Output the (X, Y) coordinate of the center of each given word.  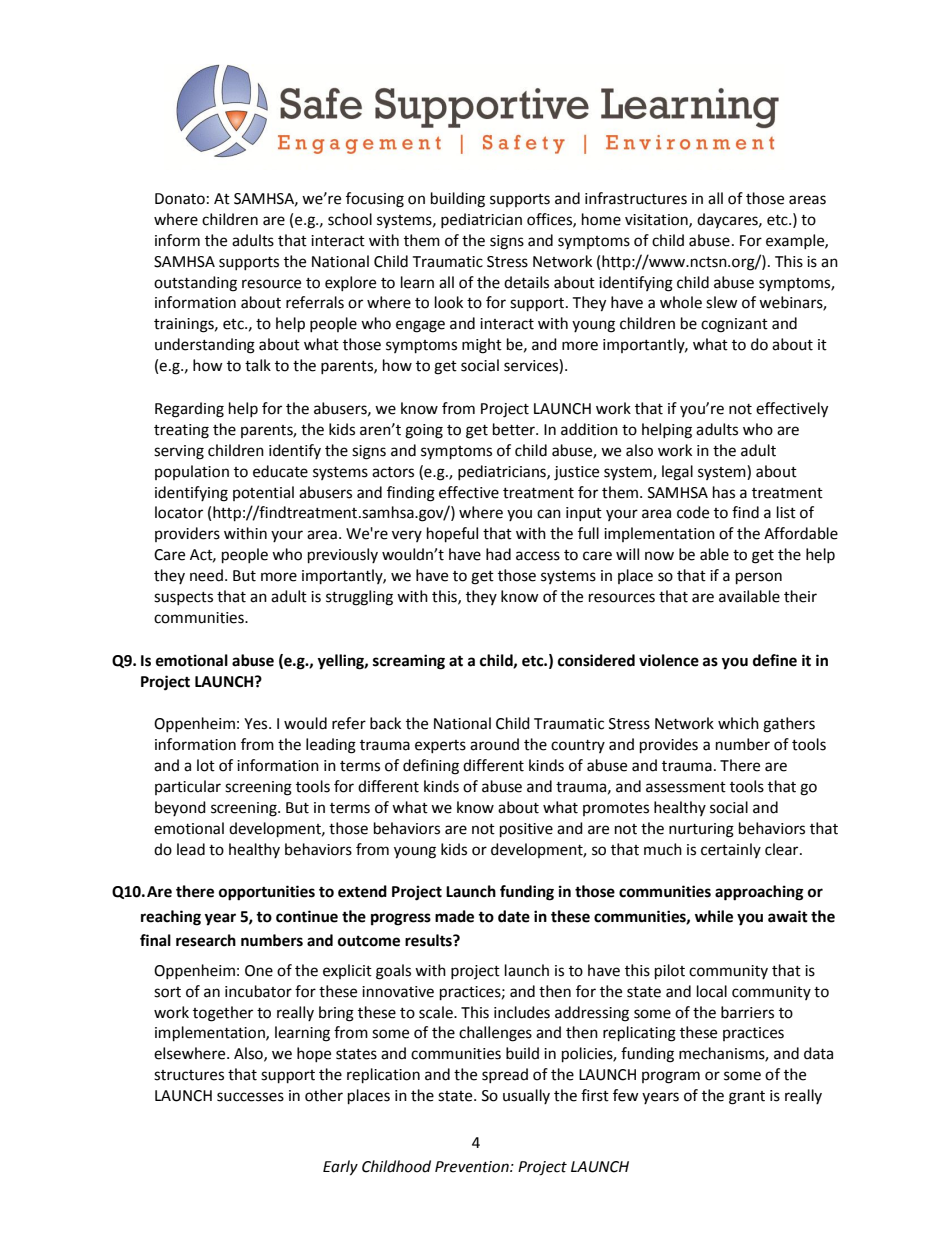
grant (747, 1098)
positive (526, 830)
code (693, 512)
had (498, 554)
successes (250, 1097)
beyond (180, 808)
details (526, 282)
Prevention (473, 1167)
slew (722, 302)
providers (187, 534)
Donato (180, 199)
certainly (731, 850)
